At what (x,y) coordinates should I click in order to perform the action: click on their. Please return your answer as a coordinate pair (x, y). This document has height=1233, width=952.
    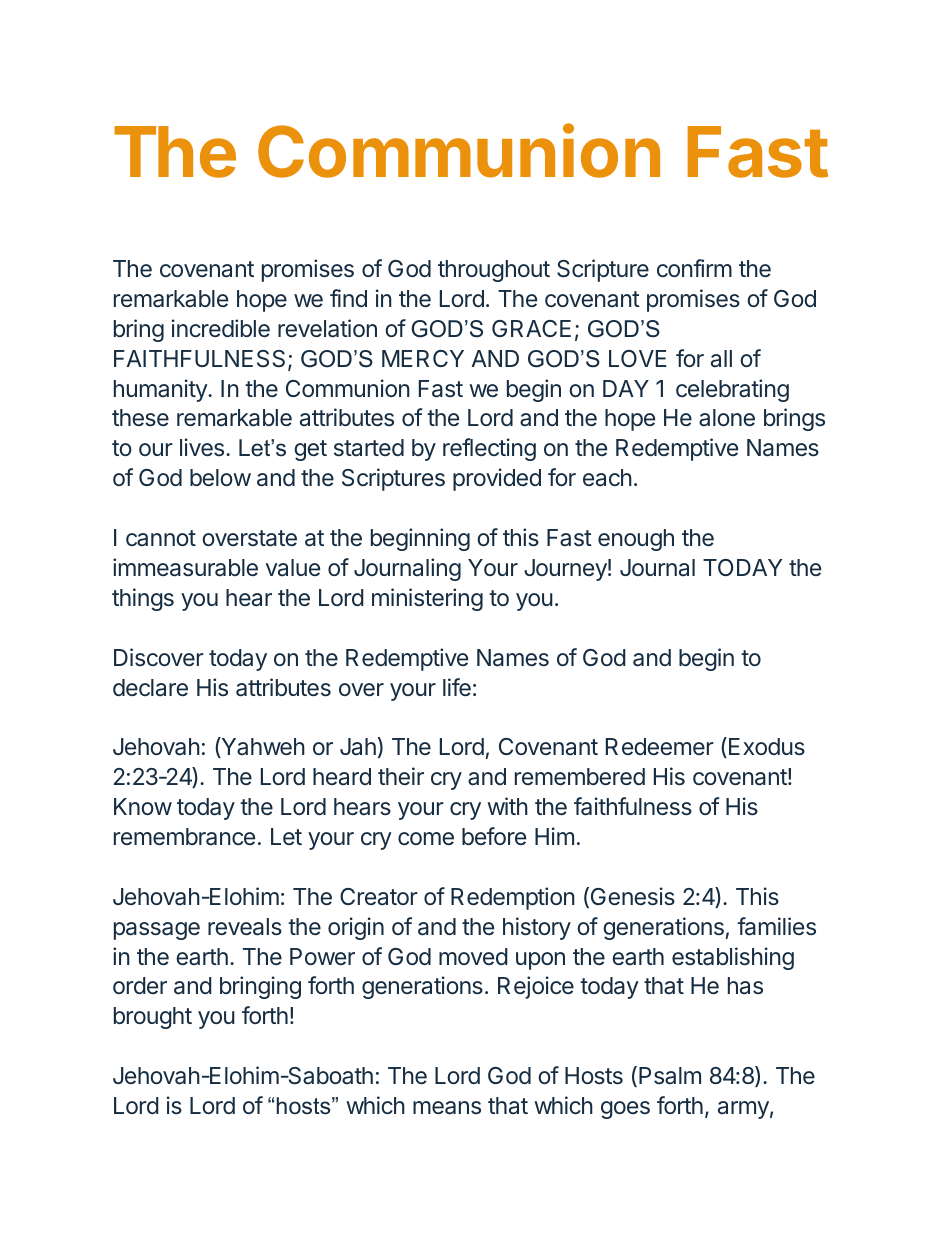
    Looking at the image, I should click on (401, 776).
